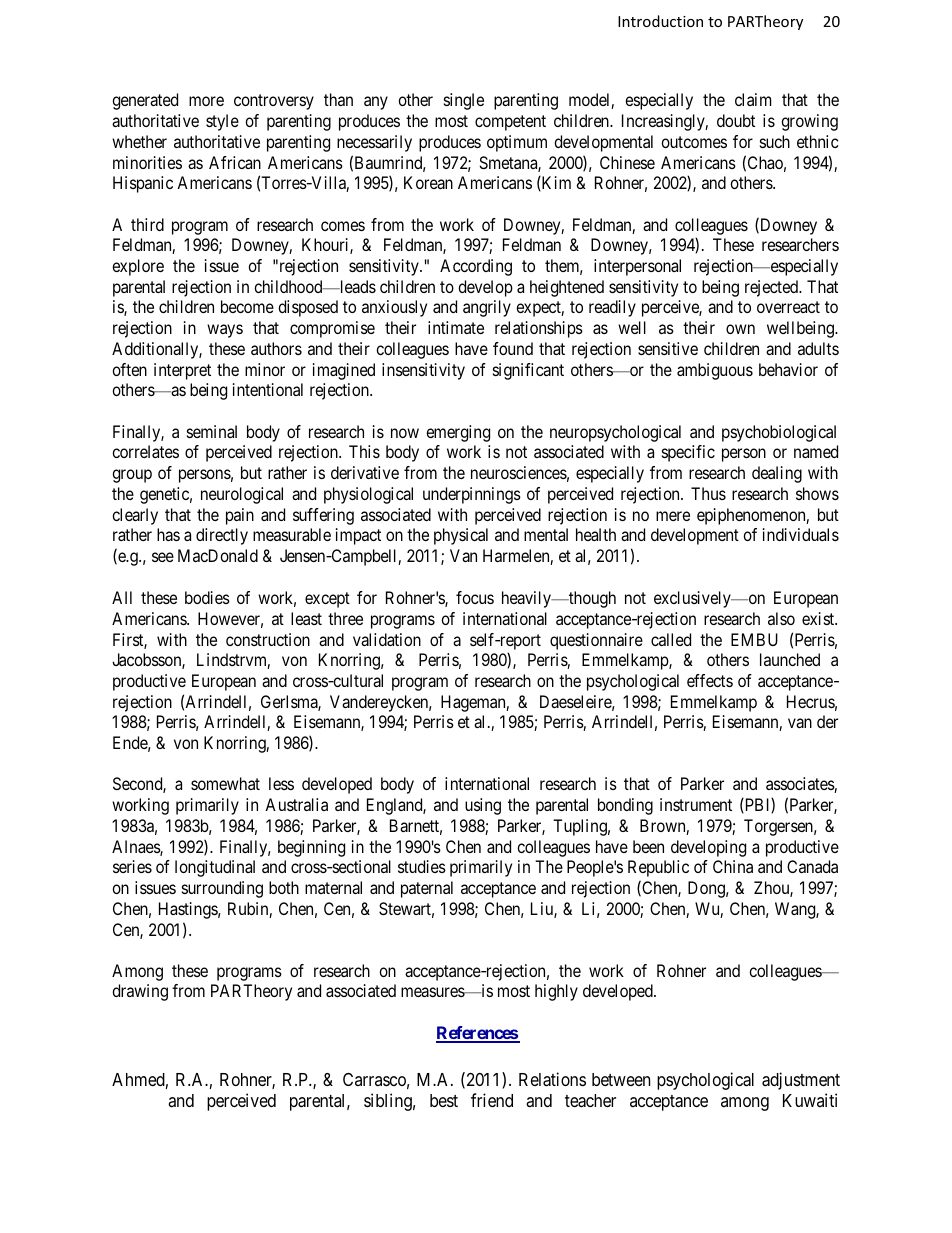 This screenshot has height=1233, width=952. What do you see at coordinates (696, 804) in the screenshot?
I see `instrument` at bounding box center [696, 804].
